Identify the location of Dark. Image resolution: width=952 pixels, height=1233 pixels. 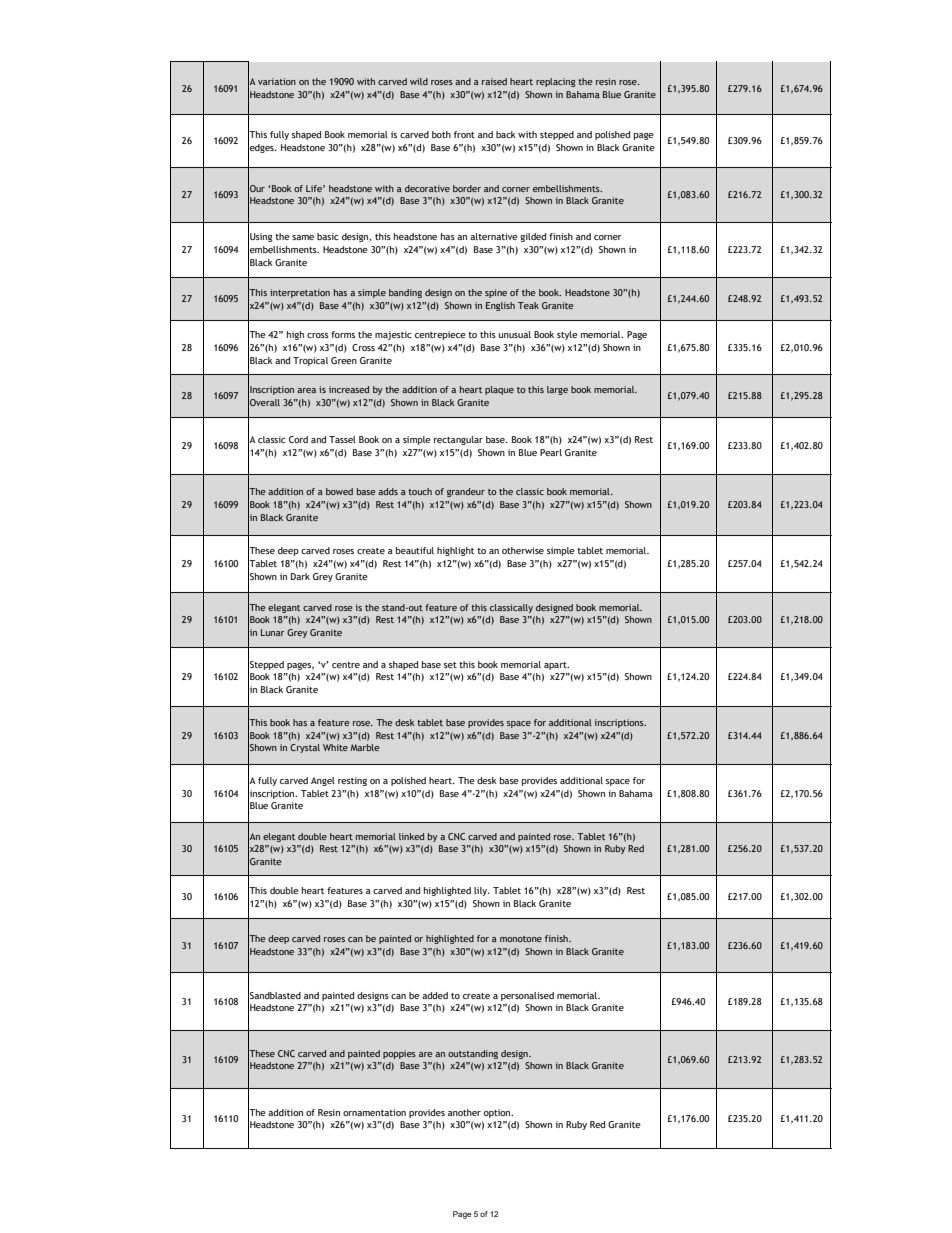
(300, 576).
